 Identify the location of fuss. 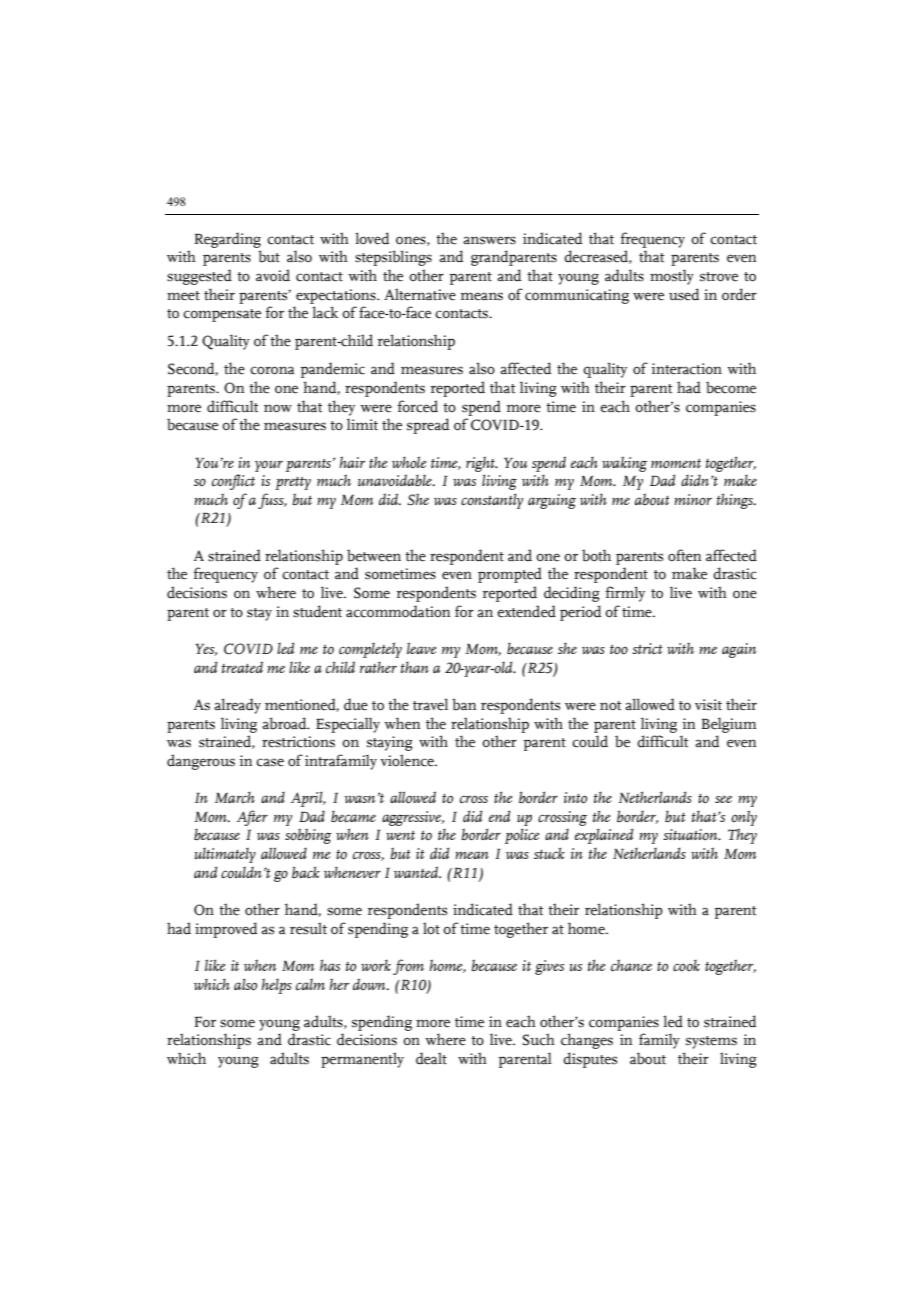
(272, 501).
